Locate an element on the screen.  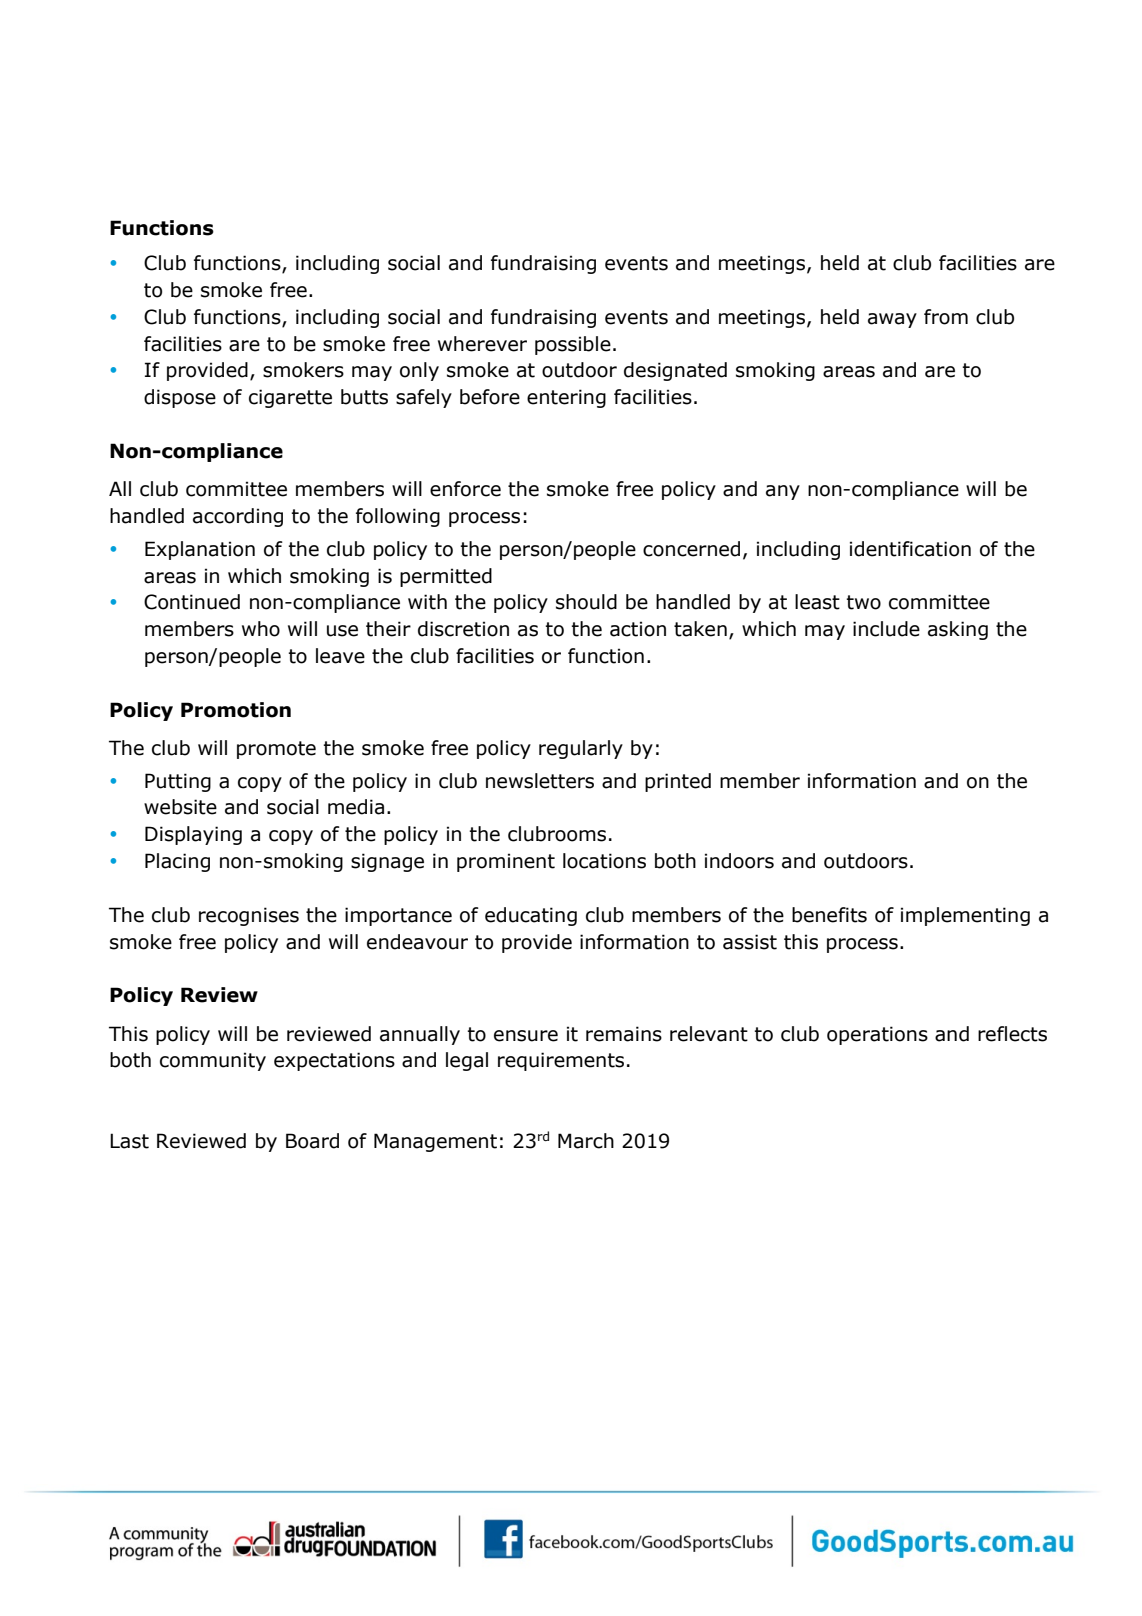
include is located at coordinates (886, 629).
